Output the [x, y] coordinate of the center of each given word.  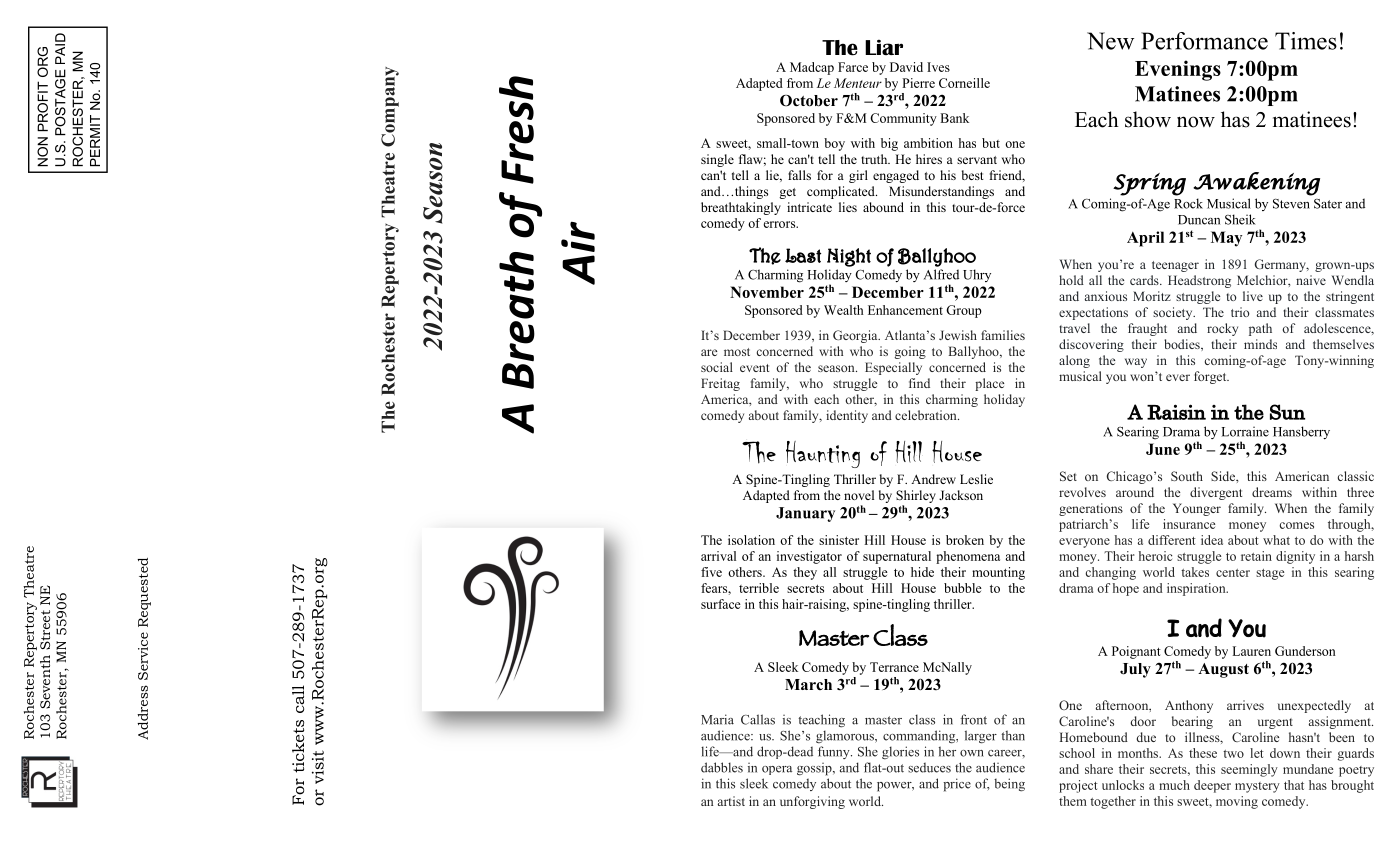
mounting [998, 573]
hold [1071, 280]
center [1233, 573]
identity [847, 416]
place [989, 384]
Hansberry [1301, 433]
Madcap [812, 68]
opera [777, 770]
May [1226, 239]
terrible [759, 588]
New [1110, 41]
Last [803, 255]
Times [1306, 41]
